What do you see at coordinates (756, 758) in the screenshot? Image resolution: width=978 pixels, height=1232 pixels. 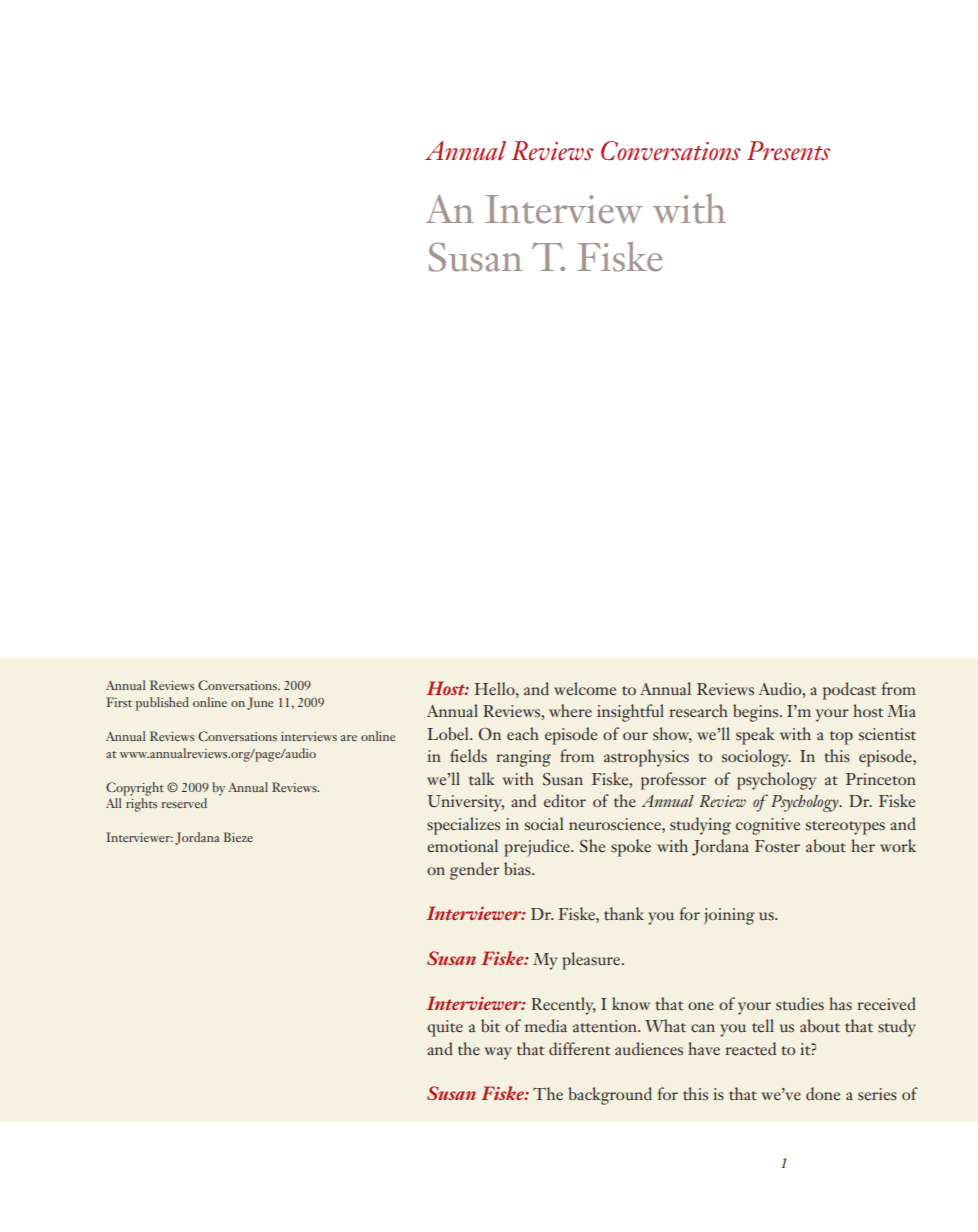 I see `sociology` at bounding box center [756, 758].
